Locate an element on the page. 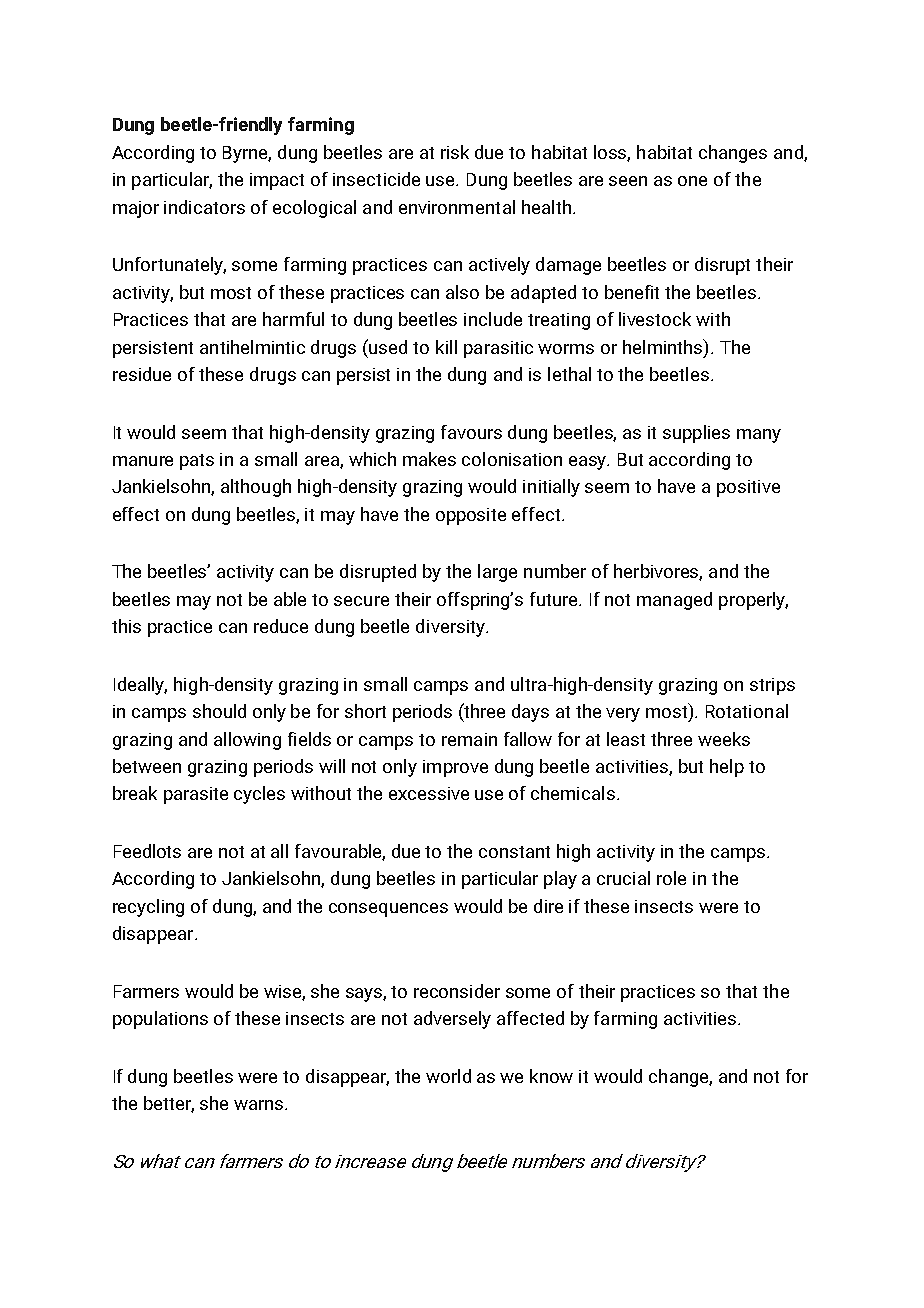  should is located at coordinates (219, 711).
